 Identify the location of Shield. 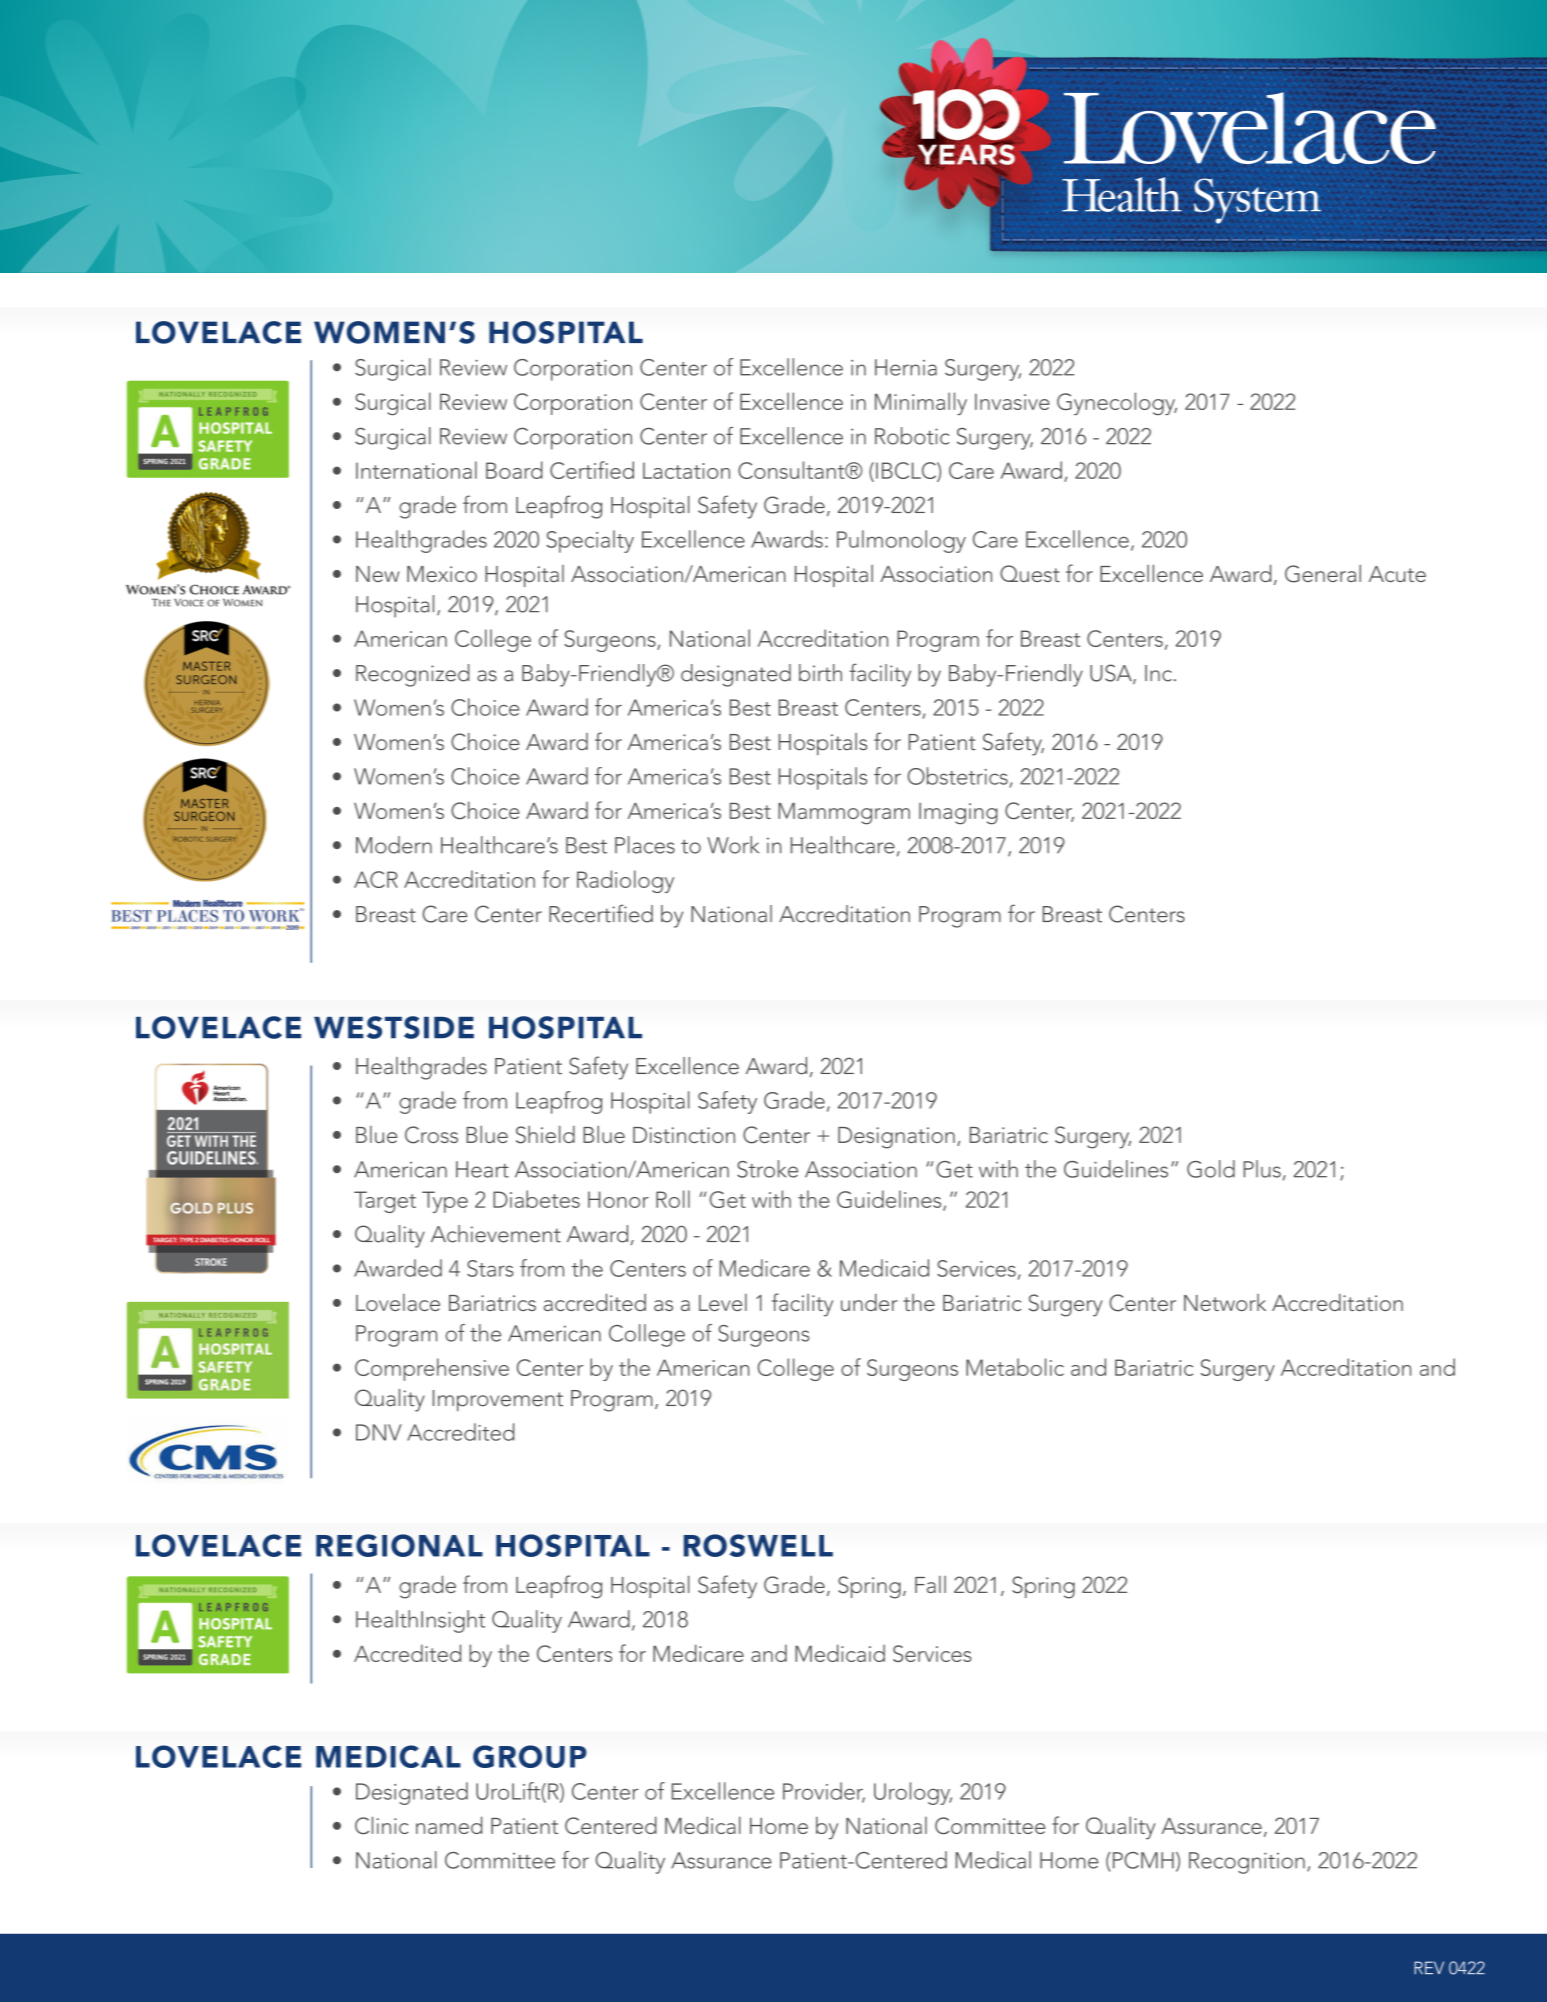
(545, 1135).
